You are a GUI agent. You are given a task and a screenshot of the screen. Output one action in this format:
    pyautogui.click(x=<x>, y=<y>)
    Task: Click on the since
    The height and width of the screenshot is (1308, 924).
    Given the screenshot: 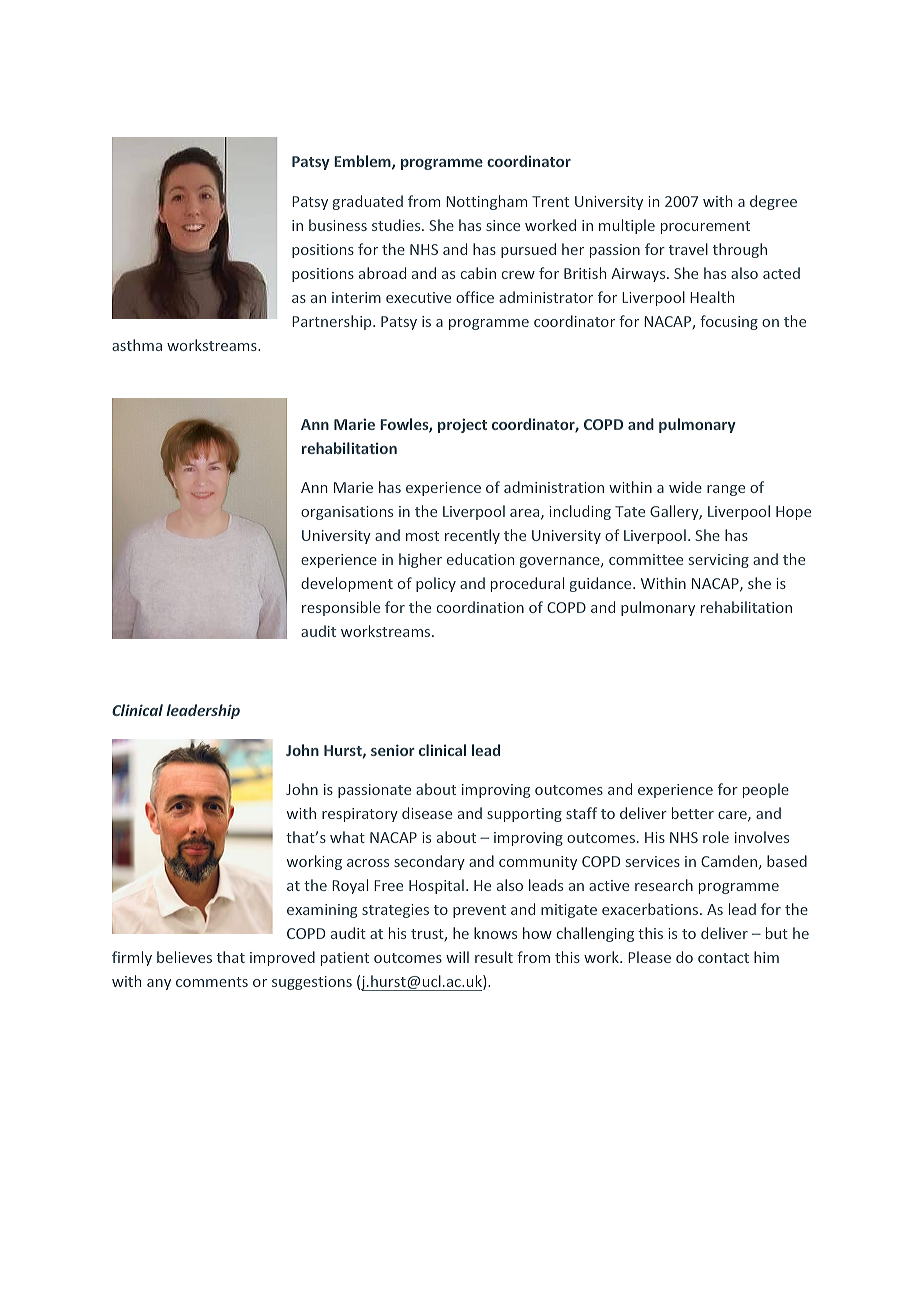 What is the action you would take?
    pyautogui.click(x=503, y=225)
